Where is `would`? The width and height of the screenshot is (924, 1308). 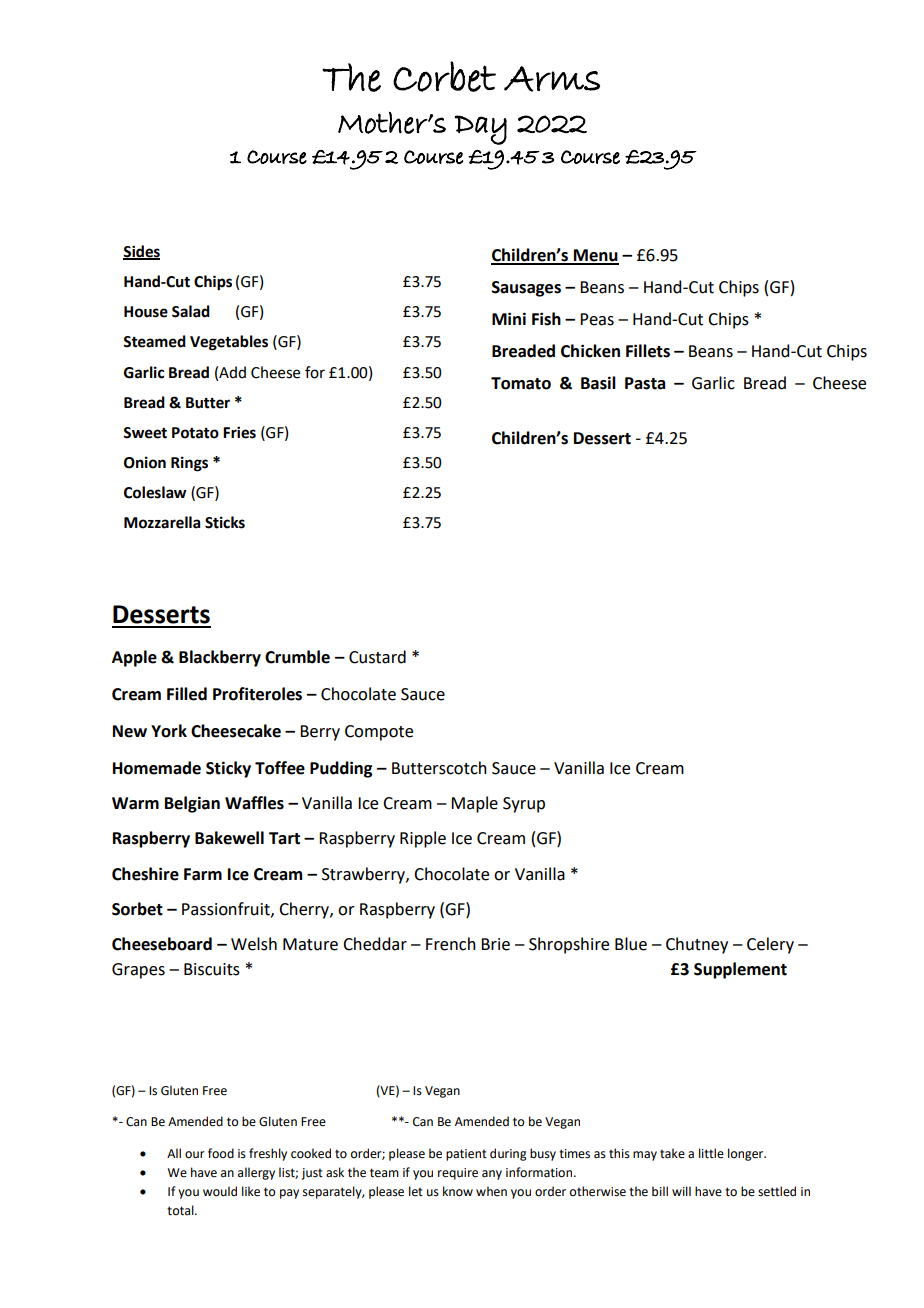 would is located at coordinates (220, 1191).
